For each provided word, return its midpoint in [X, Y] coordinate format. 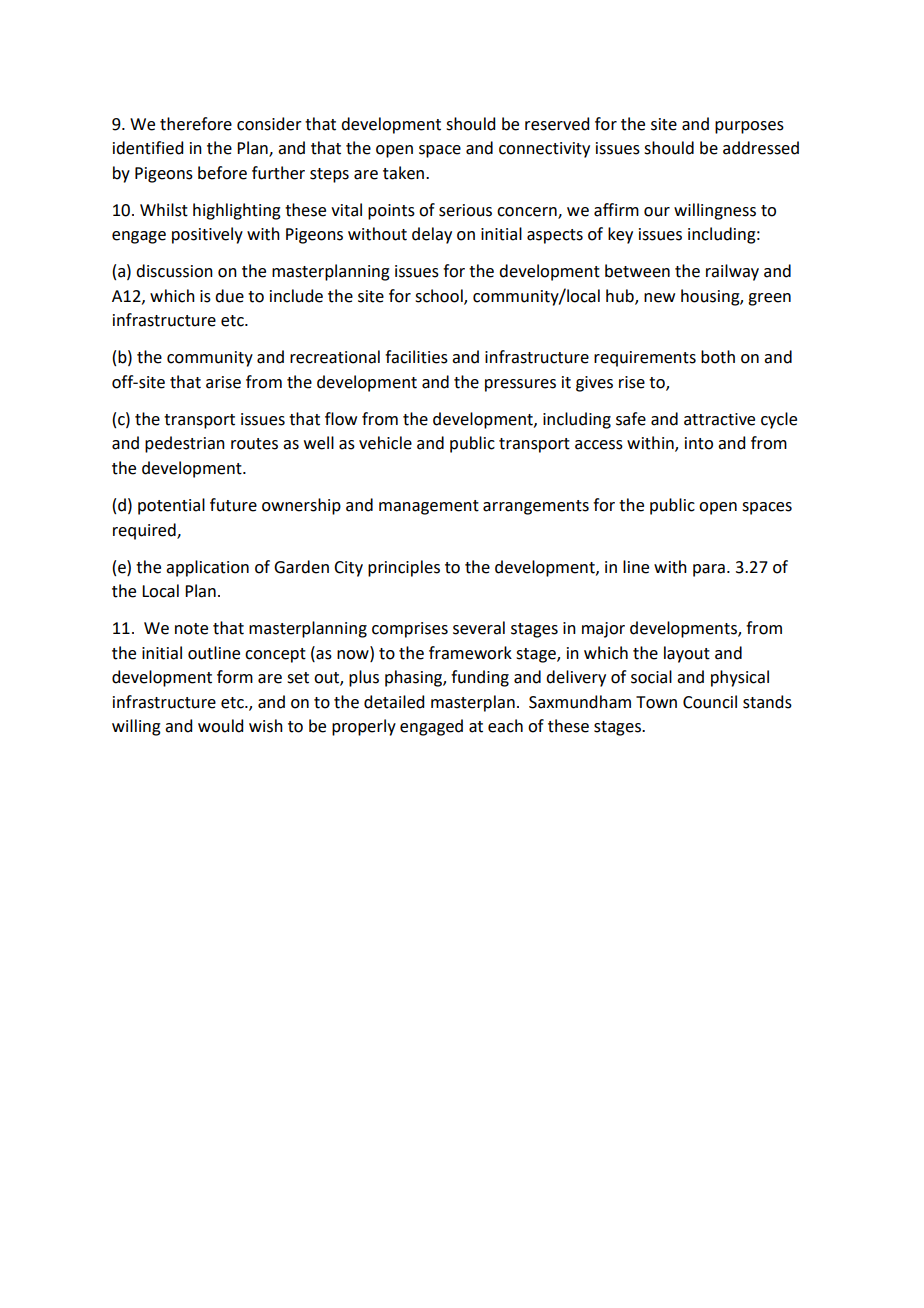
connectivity [544, 150]
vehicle [385, 443]
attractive [719, 419]
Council [710, 702]
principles [404, 568]
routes [254, 444]
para [709, 570]
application [207, 568]
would [220, 726]
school [440, 296]
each [505, 726]
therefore [196, 124]
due [229, 296]
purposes [749, 127]
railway [732, 272]
